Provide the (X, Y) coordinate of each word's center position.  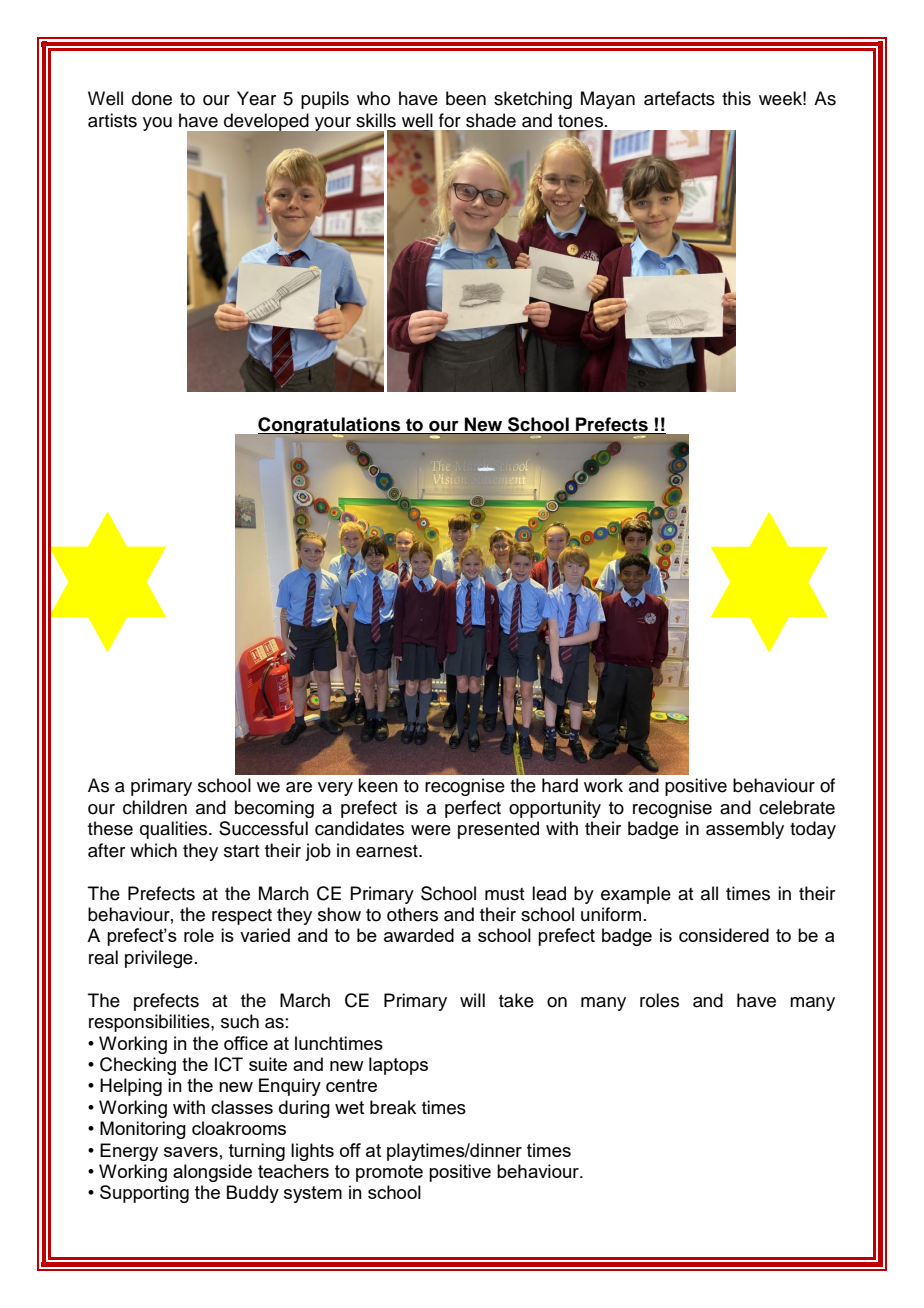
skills (376, 120)
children (155, 807)
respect (242, 917)
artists (112, 120)
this (736, 98)
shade (491, 120)
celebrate (797, 807)
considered (724, 935)
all (709, 893)
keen (378, 785)
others (412, 914)
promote (389, 1173)
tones (582, 121)
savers (191, 1152)
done (152, 98)
